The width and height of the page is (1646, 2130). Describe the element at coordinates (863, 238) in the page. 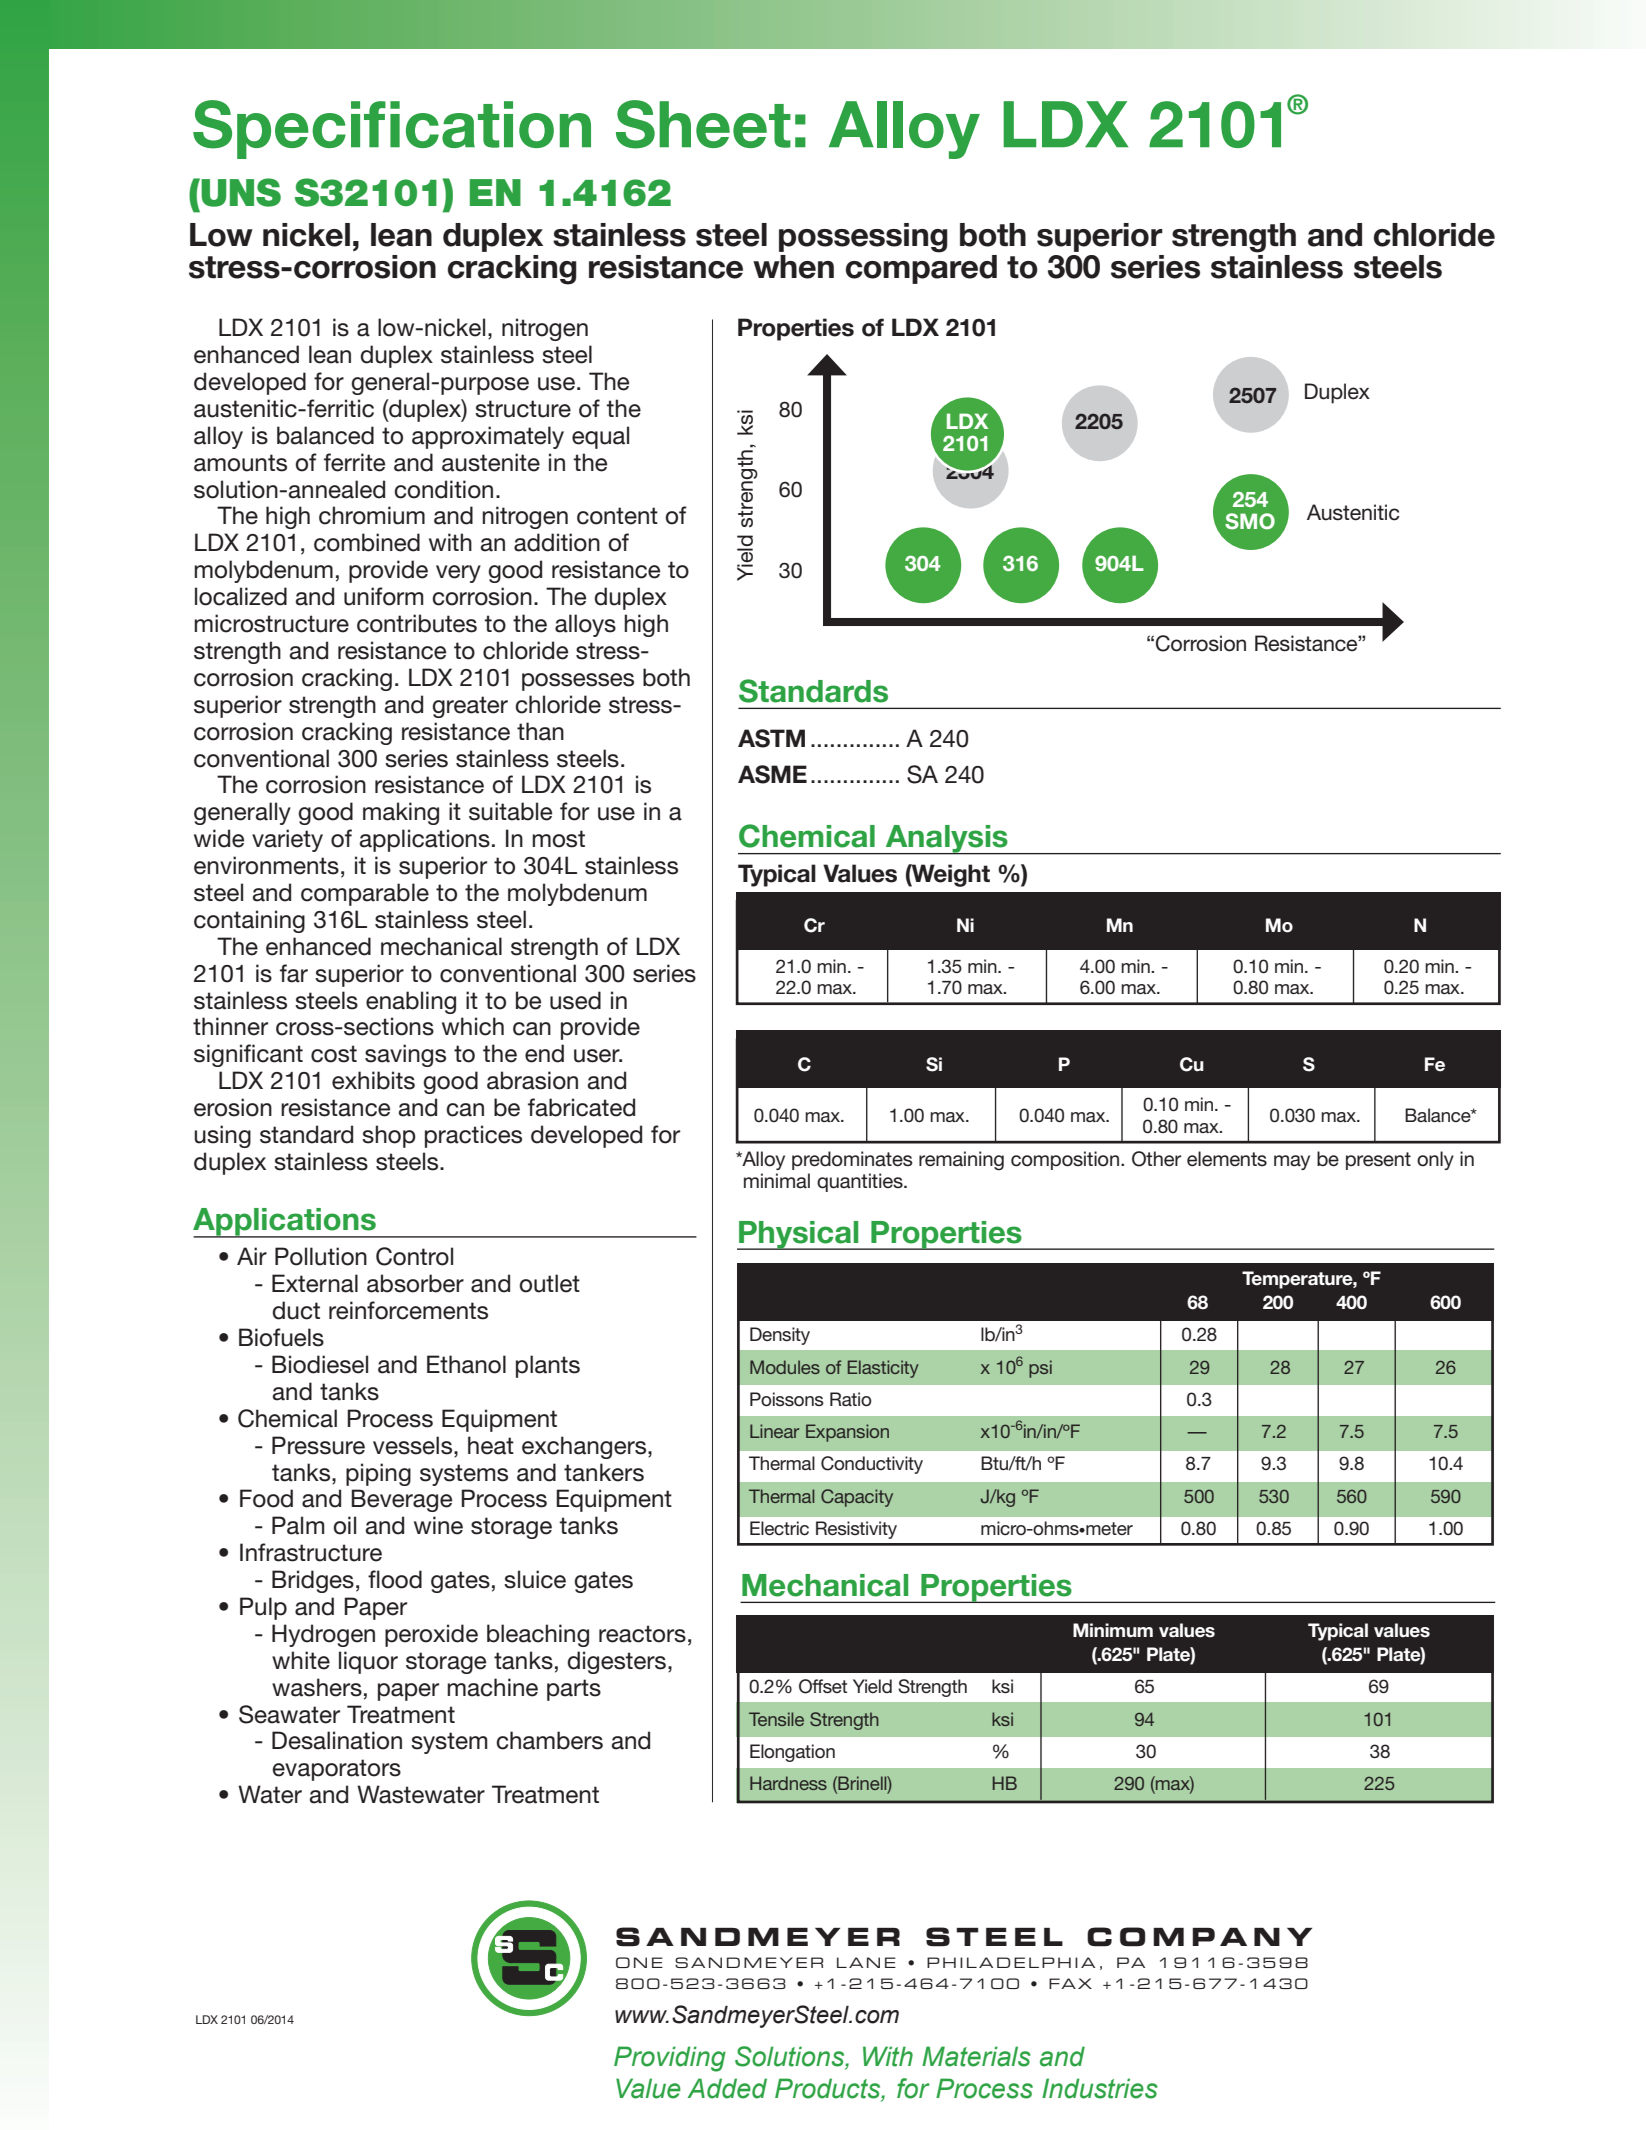

I see `possessing` at that location.
